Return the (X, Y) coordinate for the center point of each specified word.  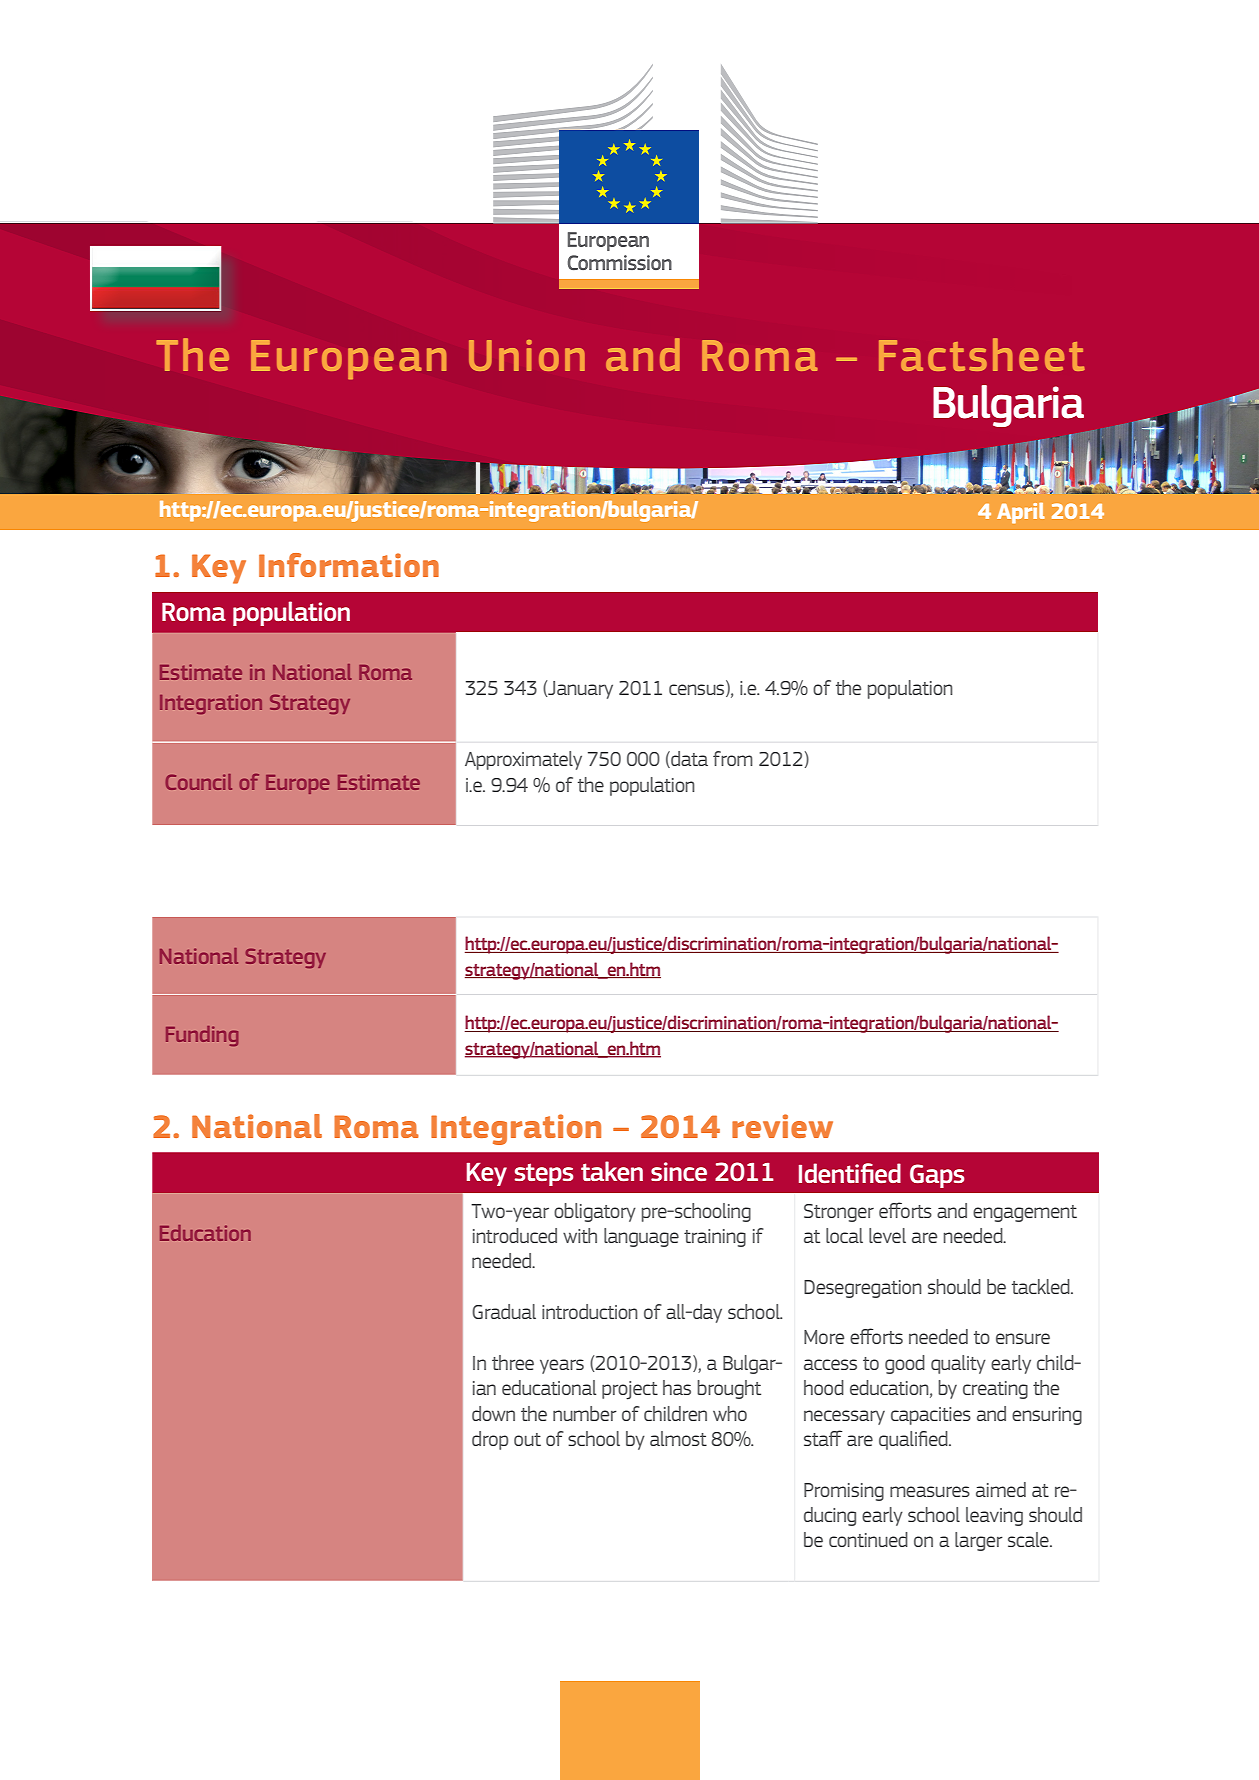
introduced (515, 1235)
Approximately (523, 760)
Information (349, 565)
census (698, 690)
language (641, 1237)
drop (490, 1440)
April (1021, 513)
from (733, 758)
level (887, 1235)
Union (527, 355)
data (688, 759)
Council (199, 782)
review (782, 1126)
